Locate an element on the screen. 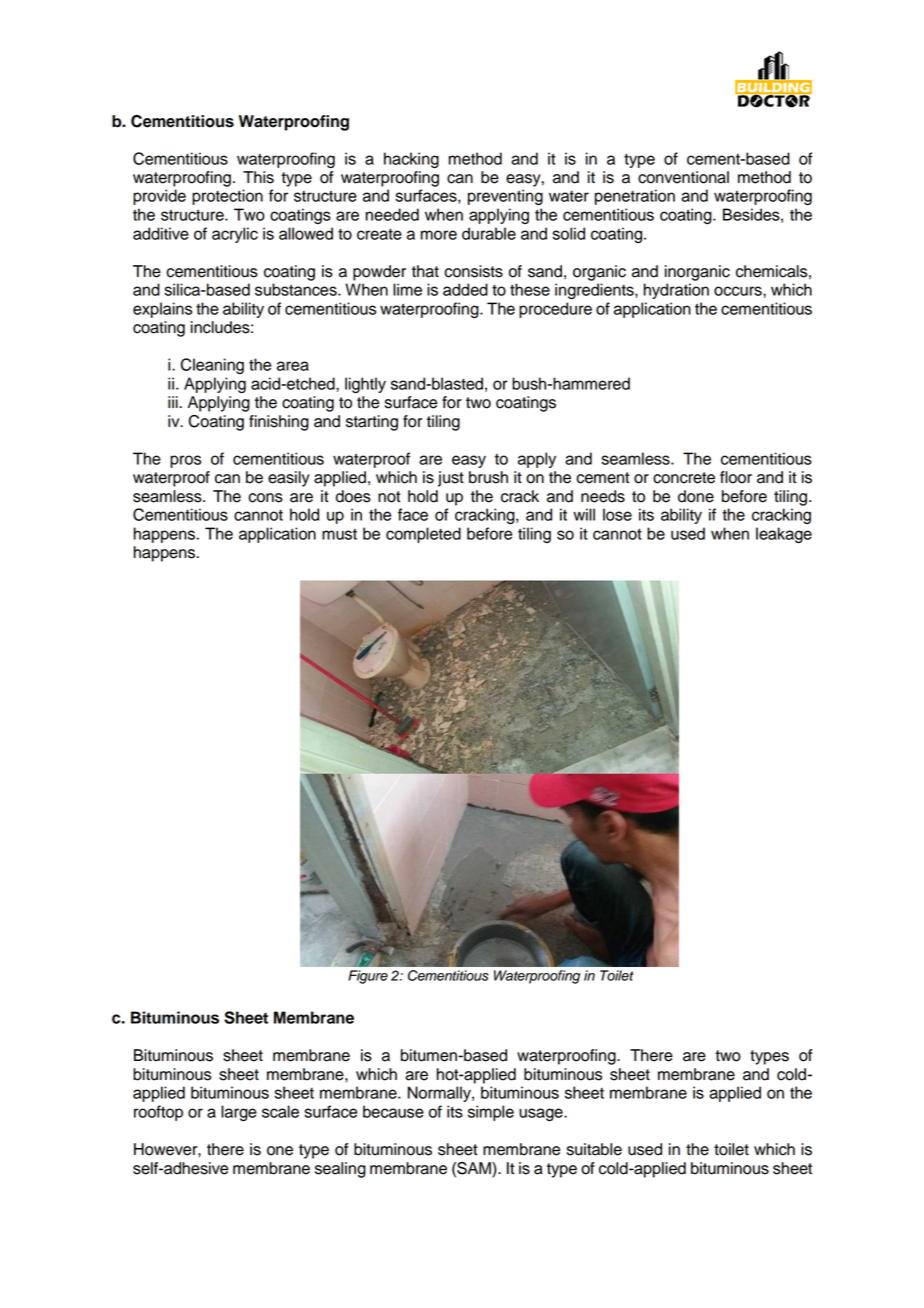  protection is located at coordinates (227, 197).
